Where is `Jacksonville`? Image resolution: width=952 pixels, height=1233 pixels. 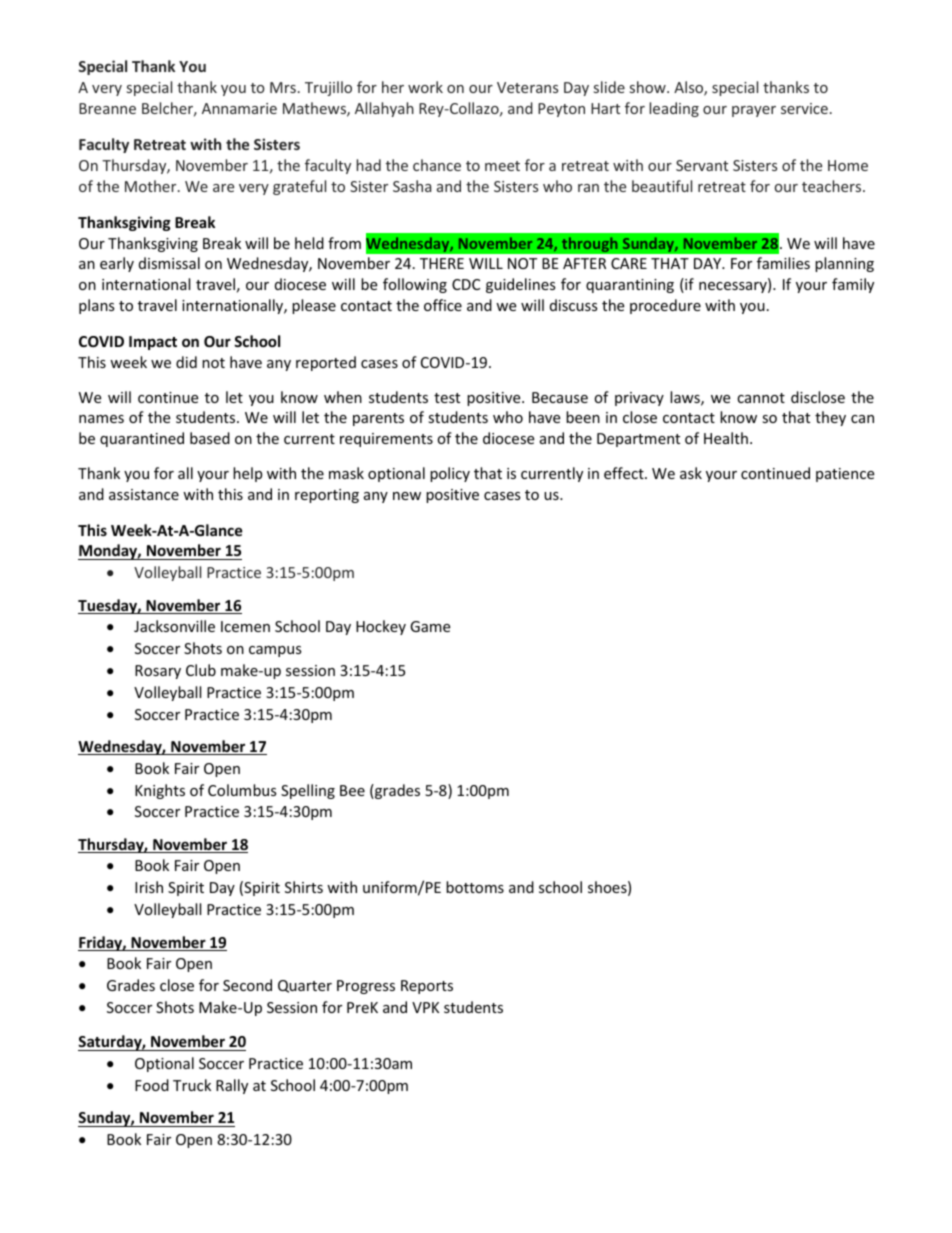
Jacksonville is located at coordinates (174, 626).
